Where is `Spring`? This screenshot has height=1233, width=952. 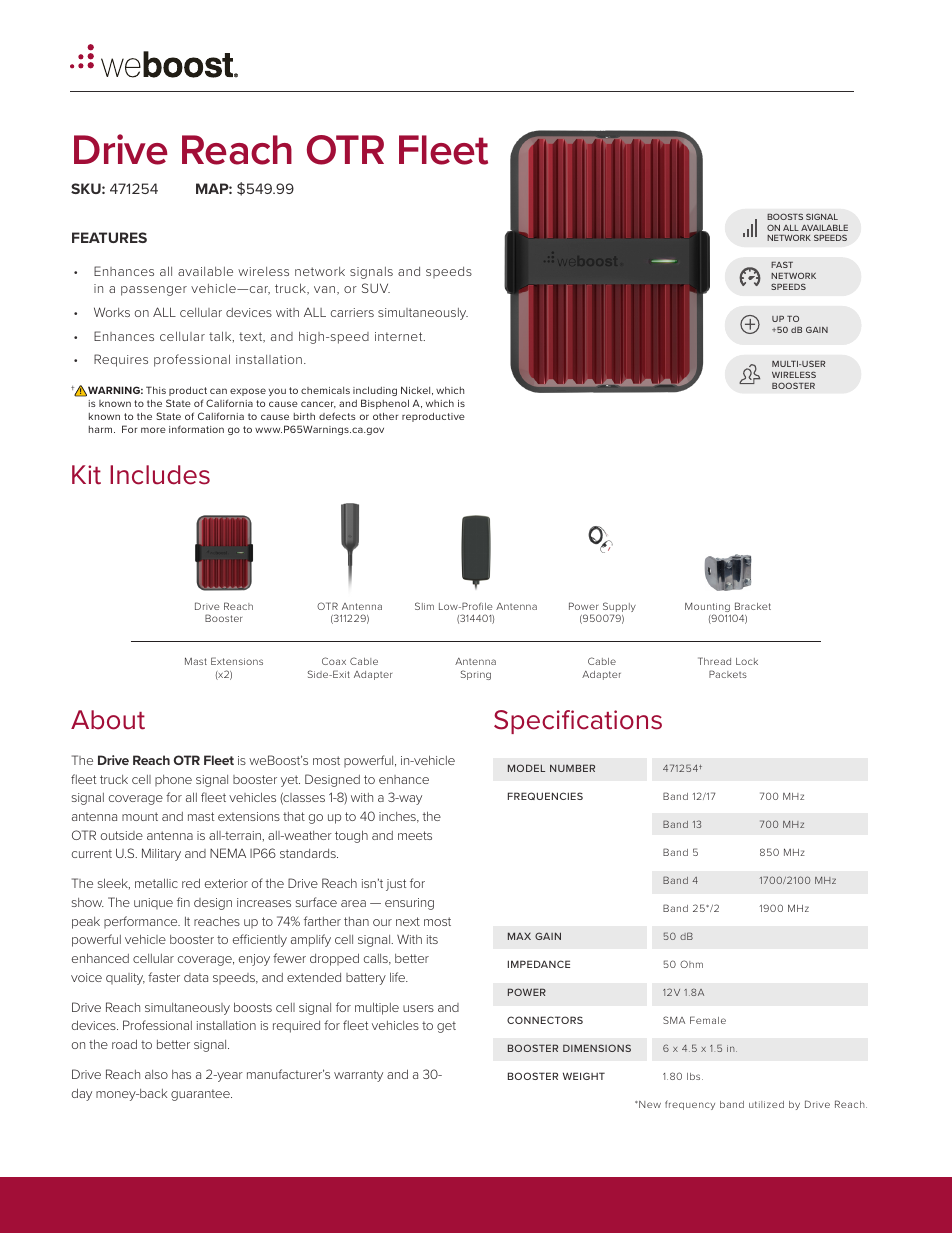 Spring is located at coordinates (476, 675).
